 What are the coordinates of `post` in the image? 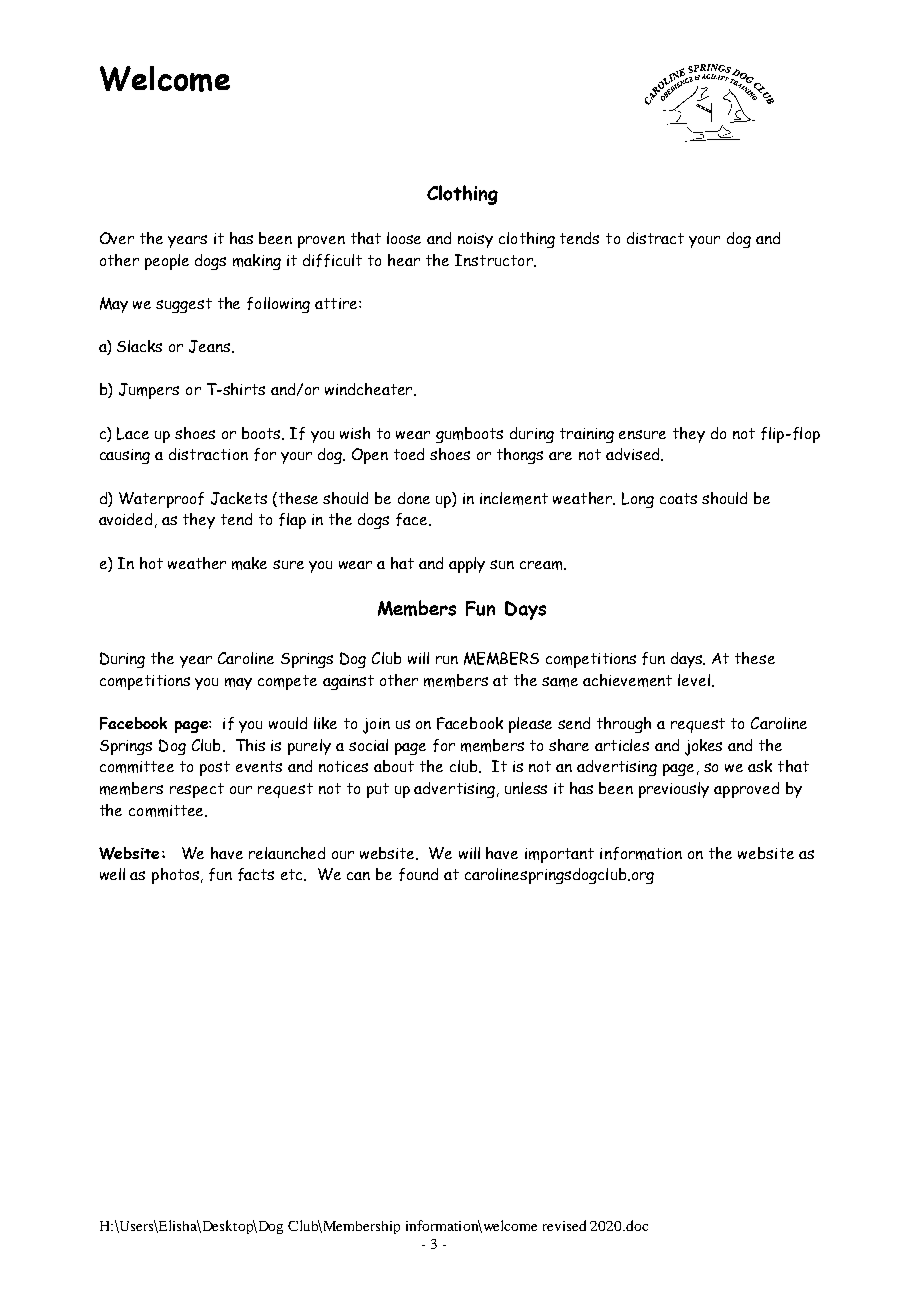 It's located at (215, 768).
